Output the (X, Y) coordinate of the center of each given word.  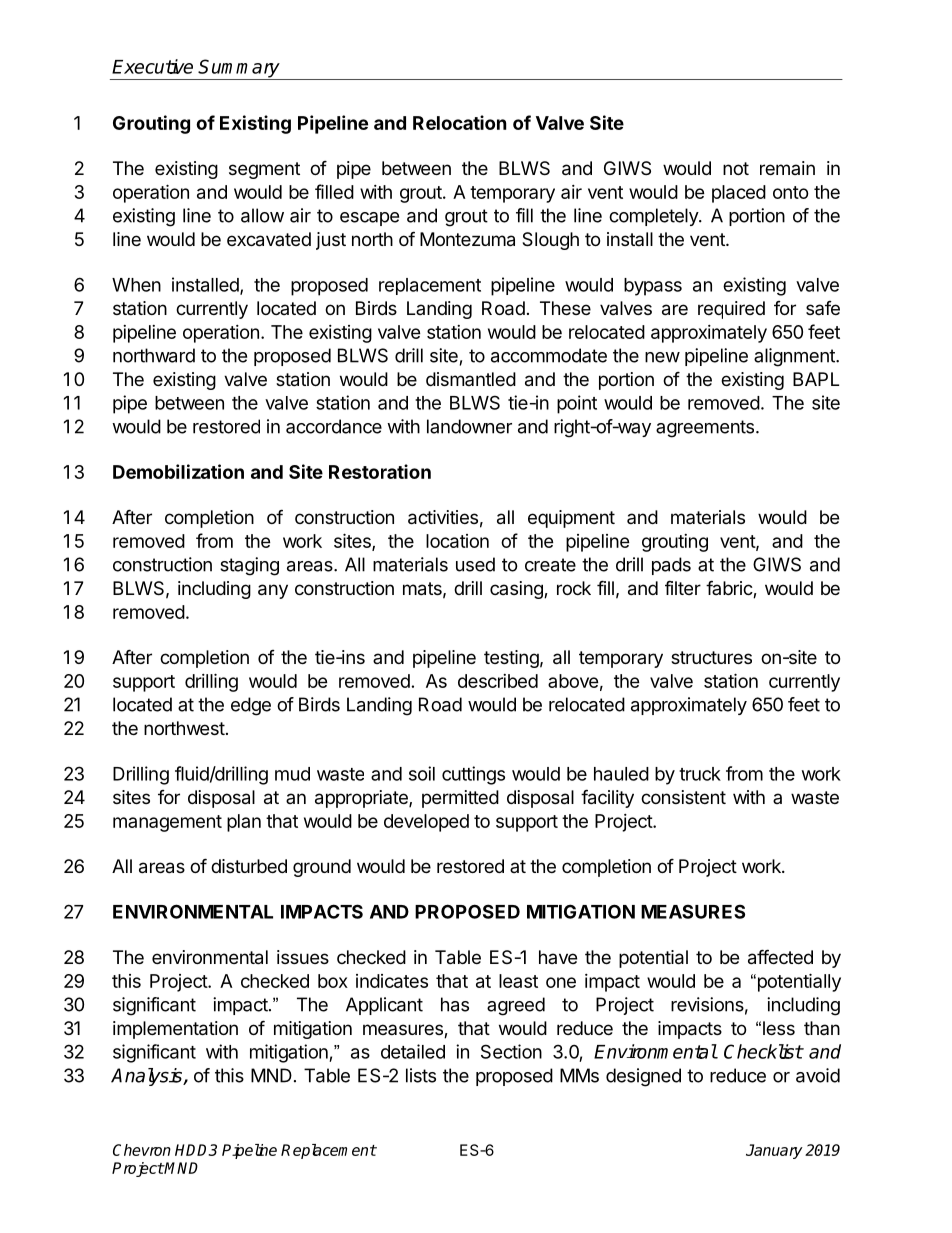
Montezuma (467, 239)
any (273, 591)
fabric (730, 589)
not (736, 168)
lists (421, 1075)
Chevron (142, 1150)
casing (517, 590)
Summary (239, 69)
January (774, 1151)
